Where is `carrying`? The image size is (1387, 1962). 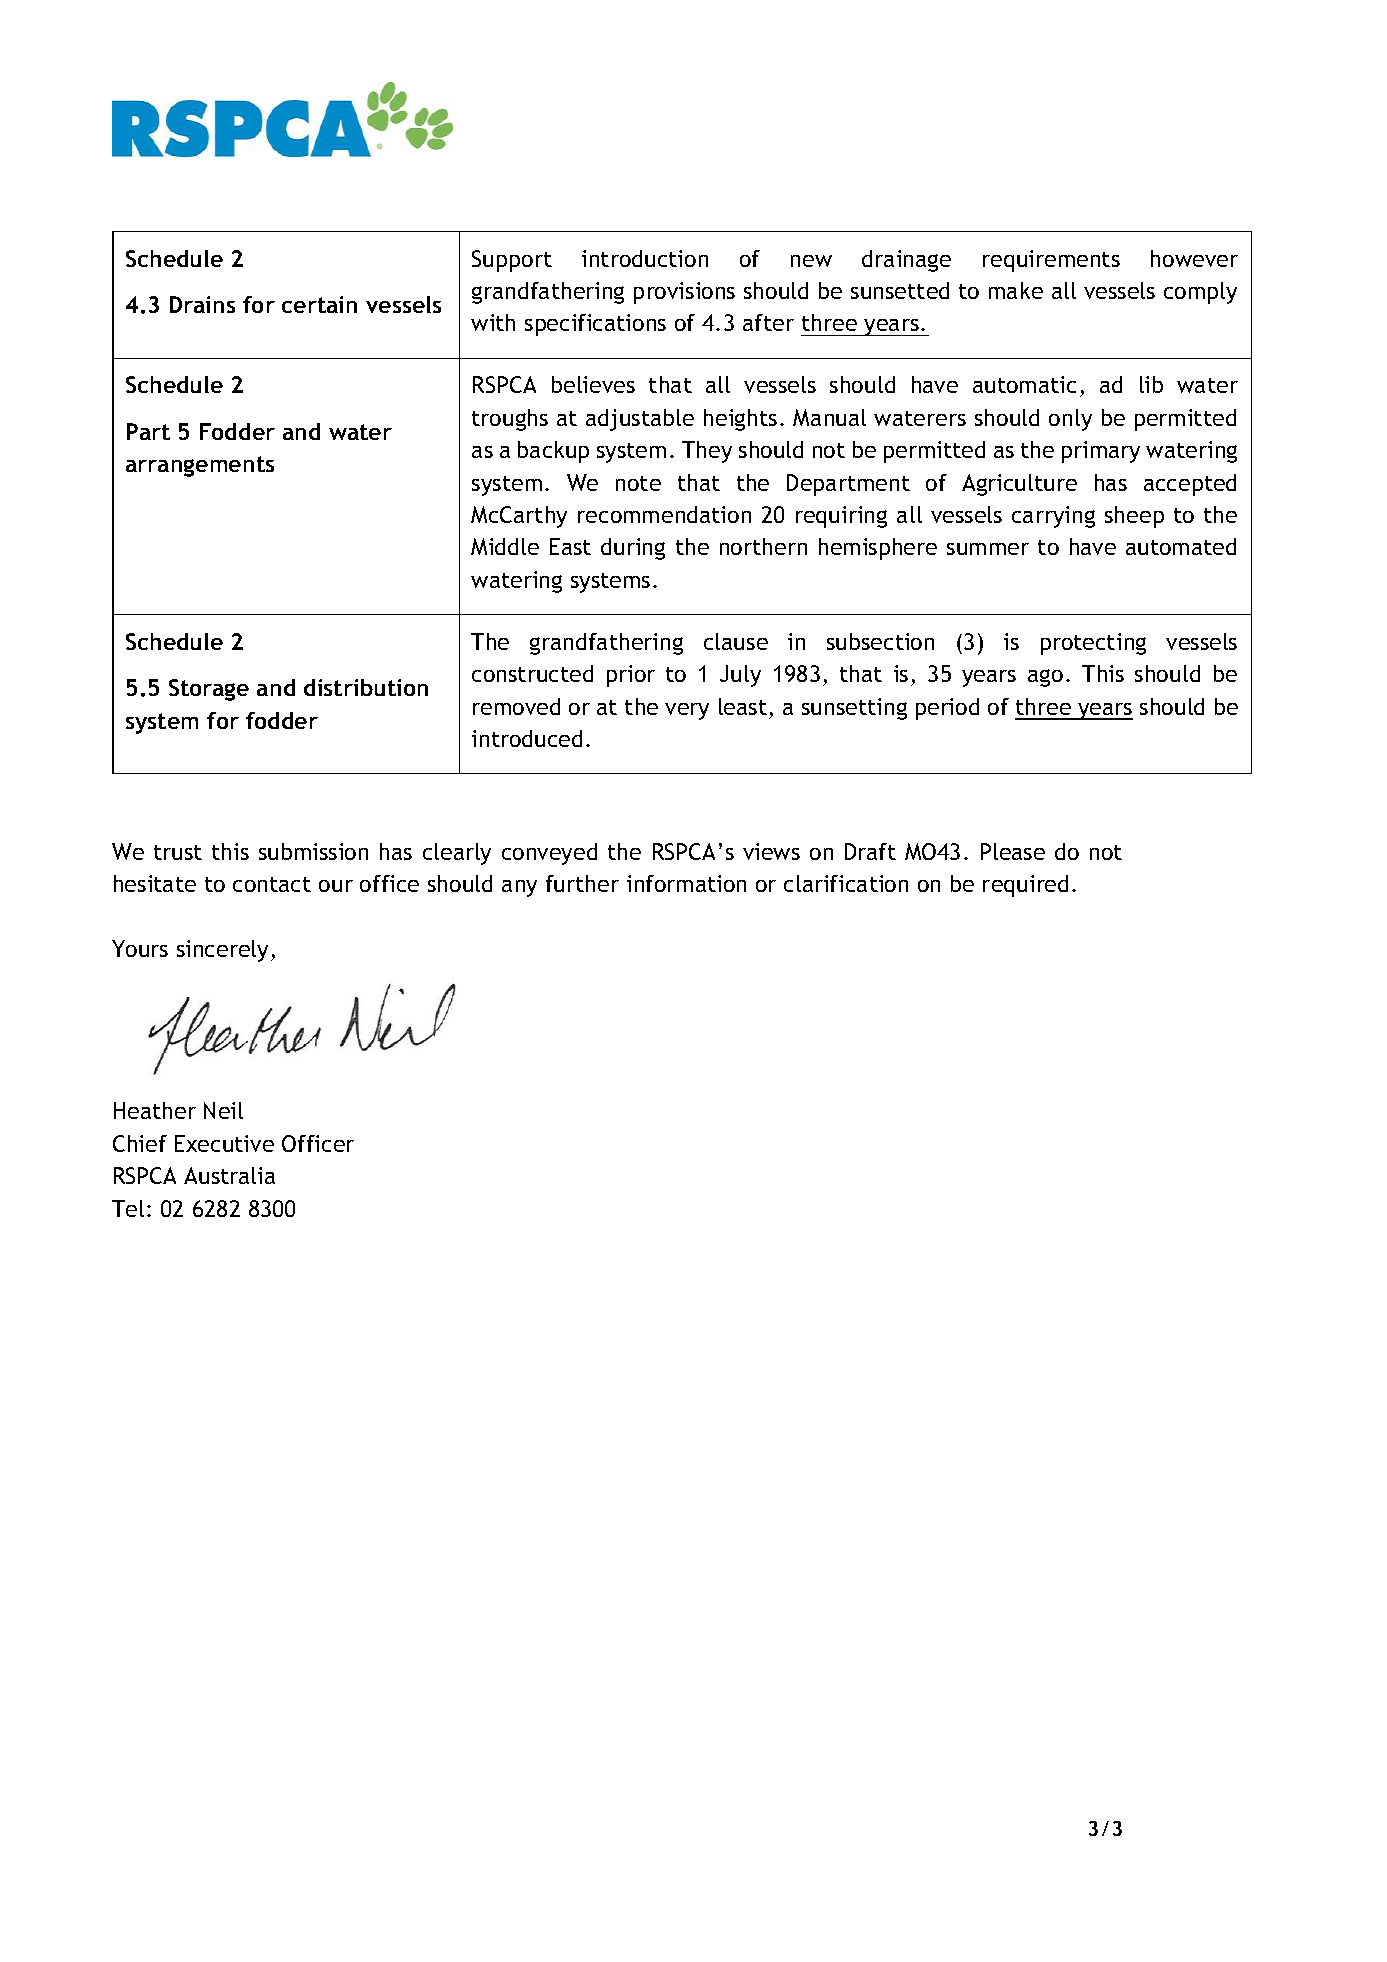
carrying is located at coordinates (1053, 517).
